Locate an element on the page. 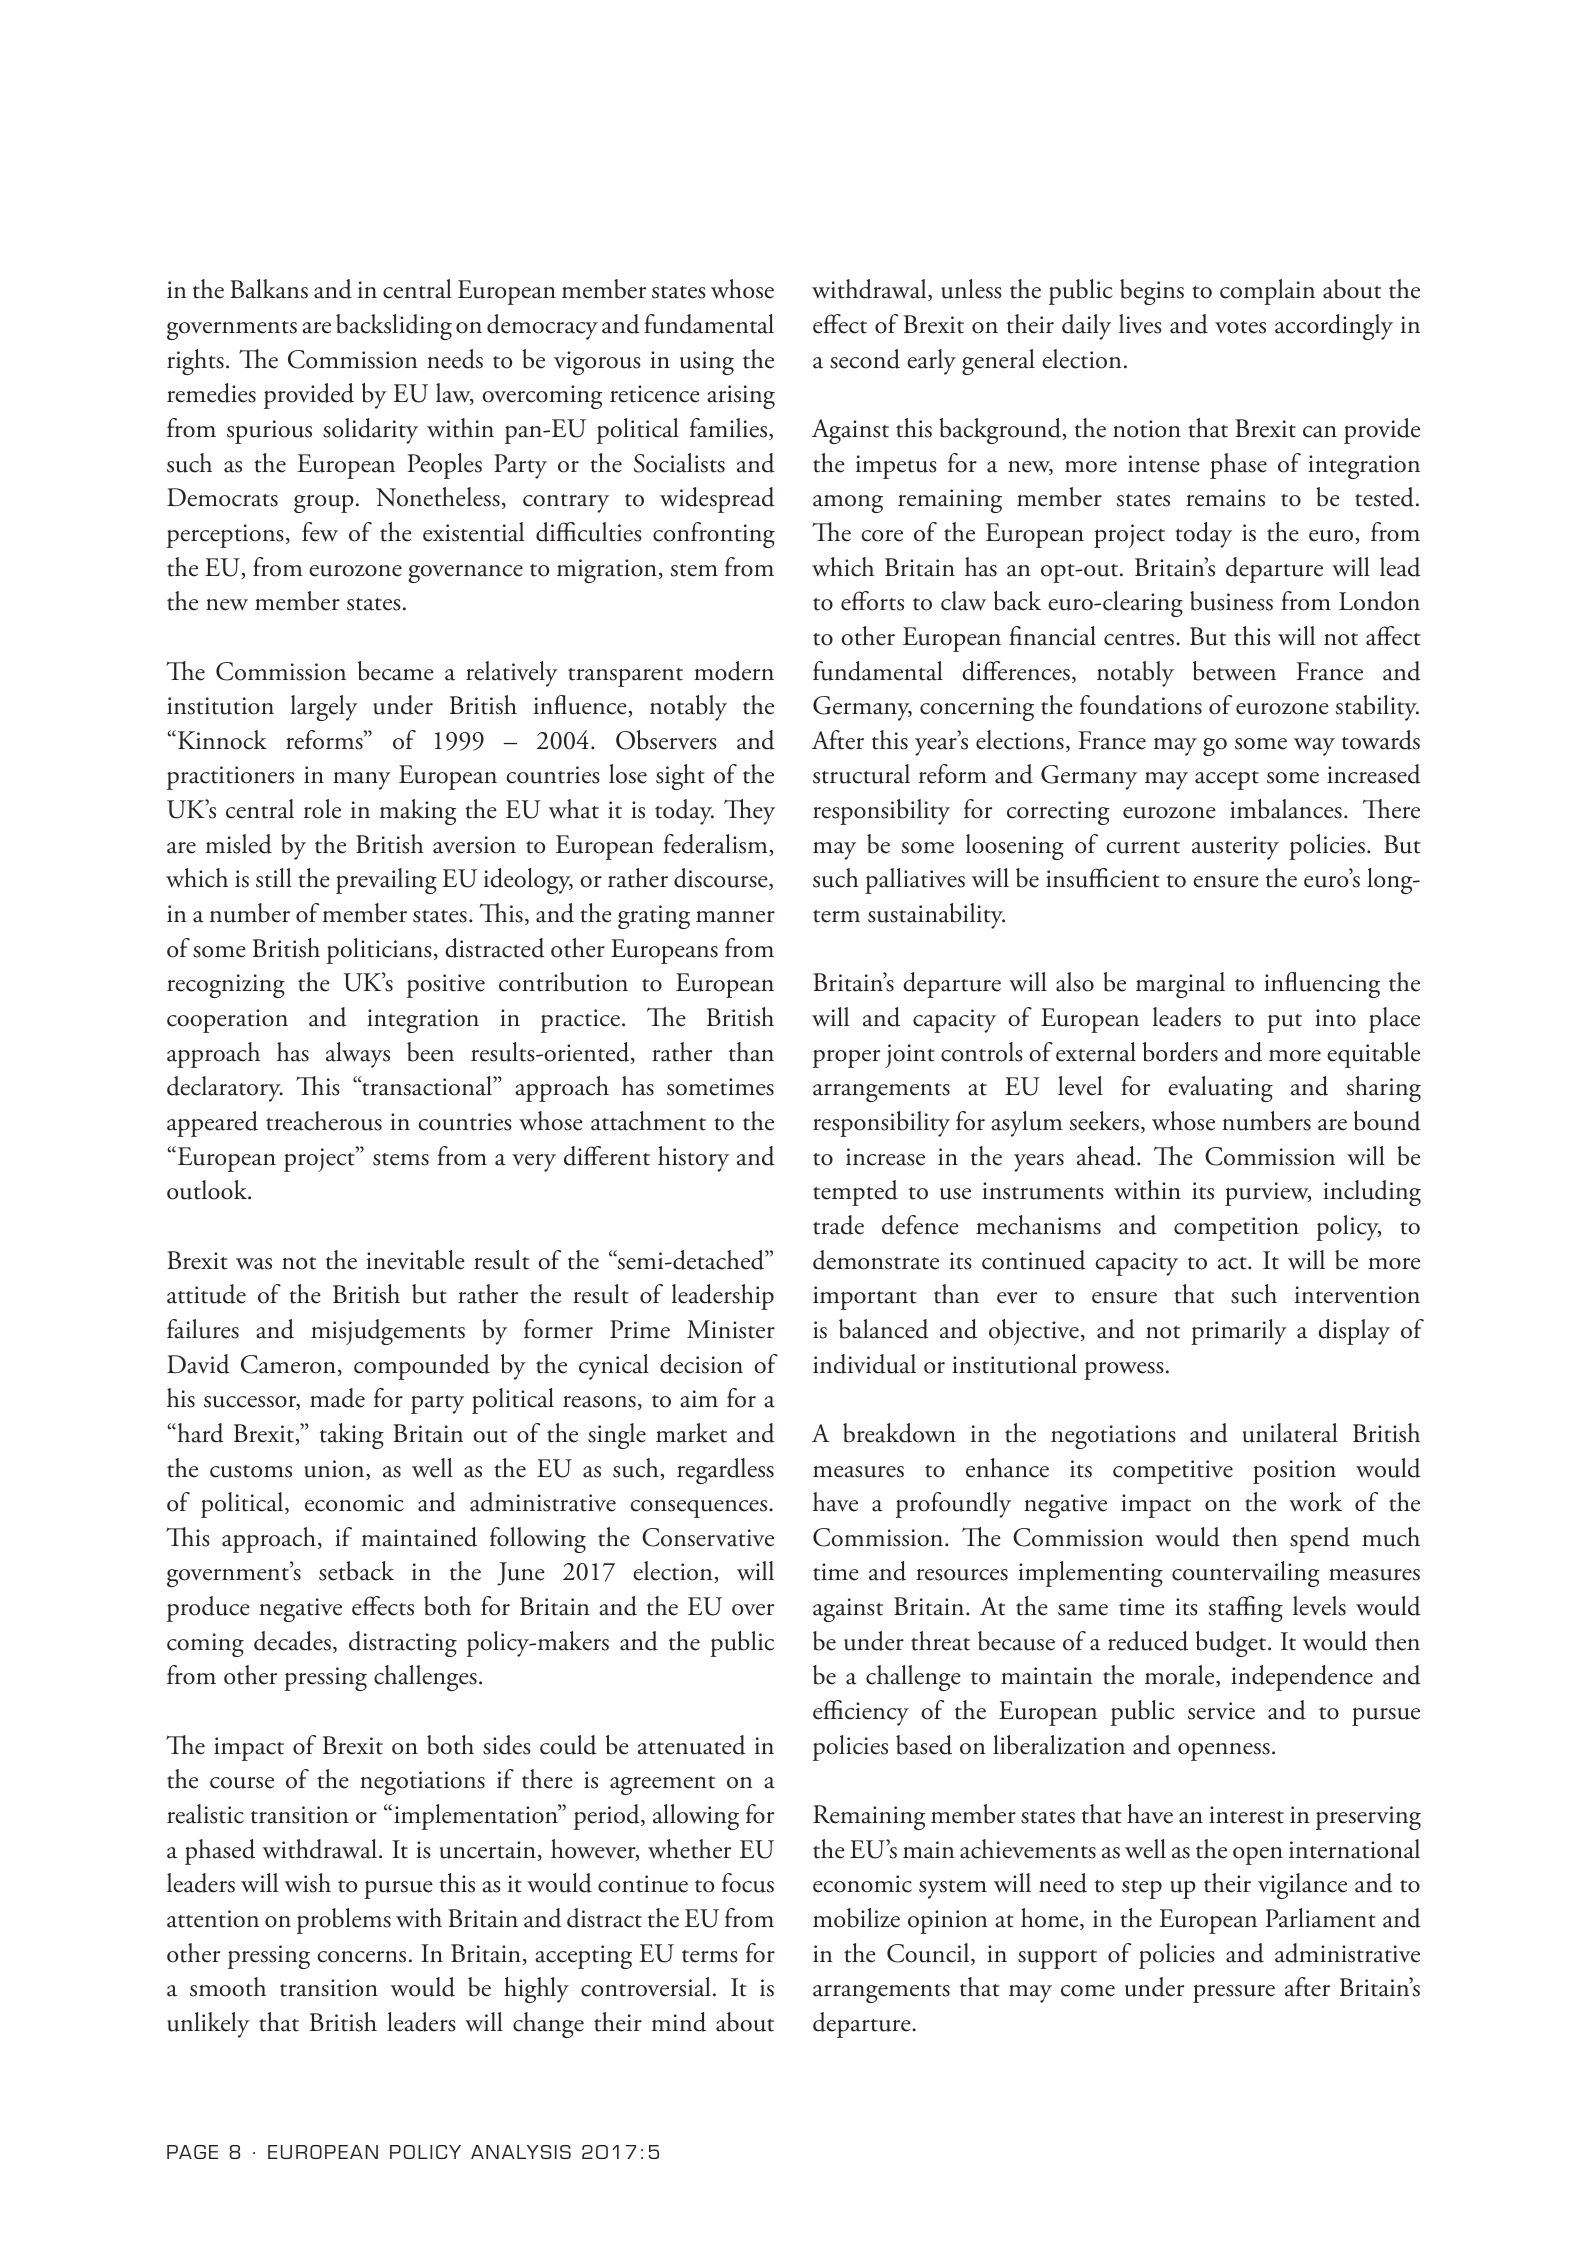 The image size is (1587, 2244). unlikely is located at coordinates (208, 2025).
